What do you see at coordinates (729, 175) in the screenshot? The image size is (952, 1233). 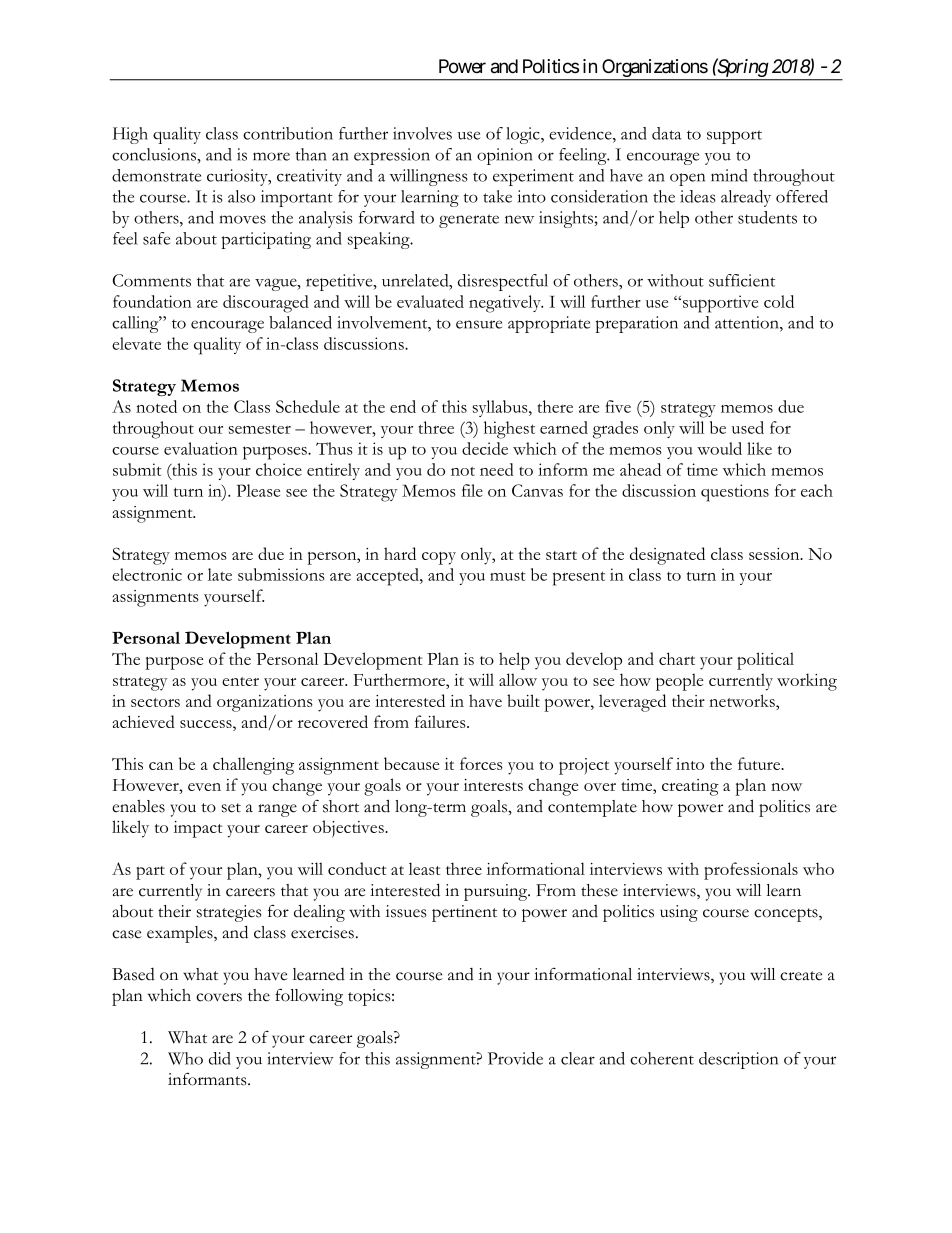 I see `mind` at bounding box center [729, 175].
